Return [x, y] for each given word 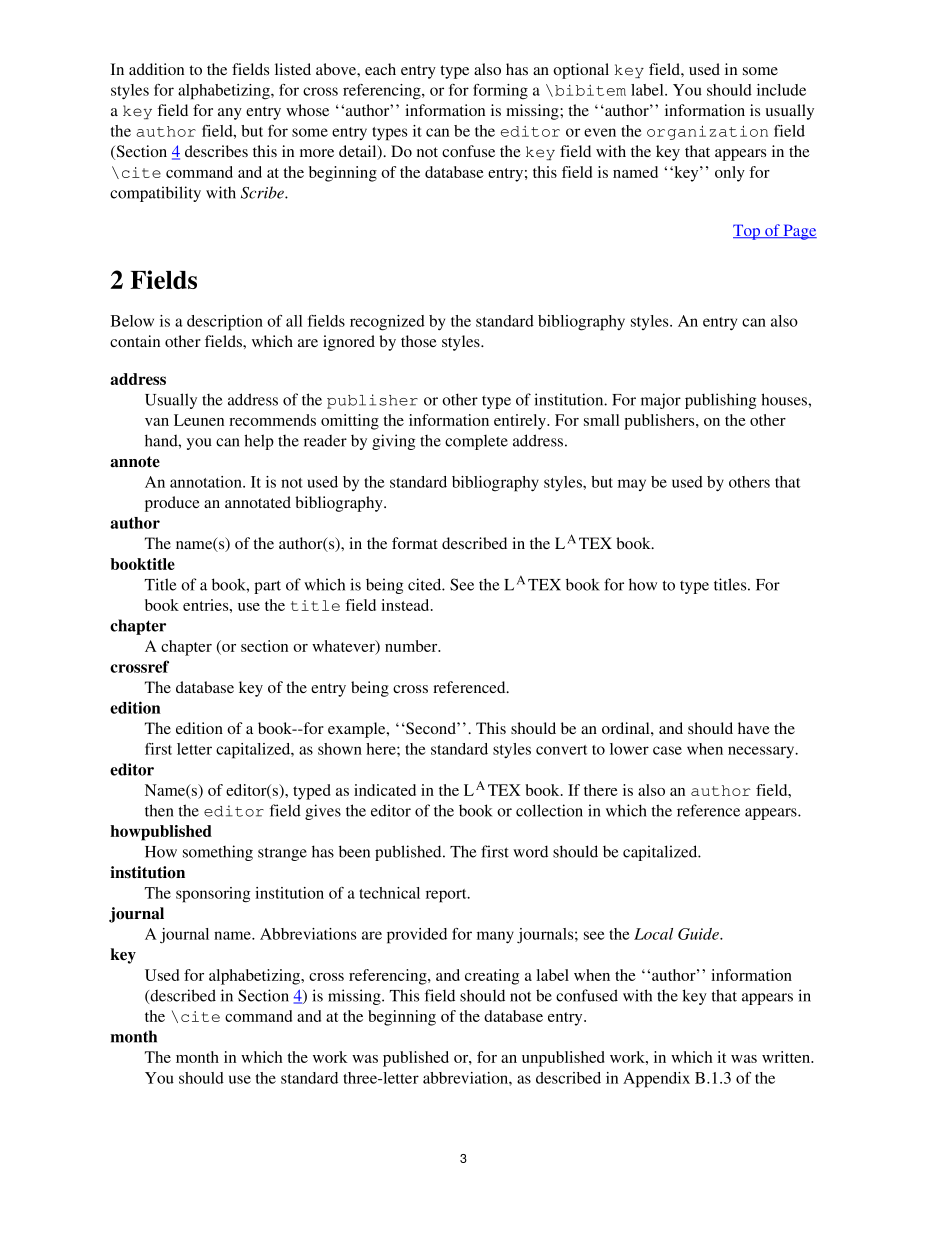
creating [492, 977]
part [267, 587]
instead [406, 605]
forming [500, 92]
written [787, 1057]
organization [707, 132]
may [632, 485]
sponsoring [213, 895]
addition [156, 69]
